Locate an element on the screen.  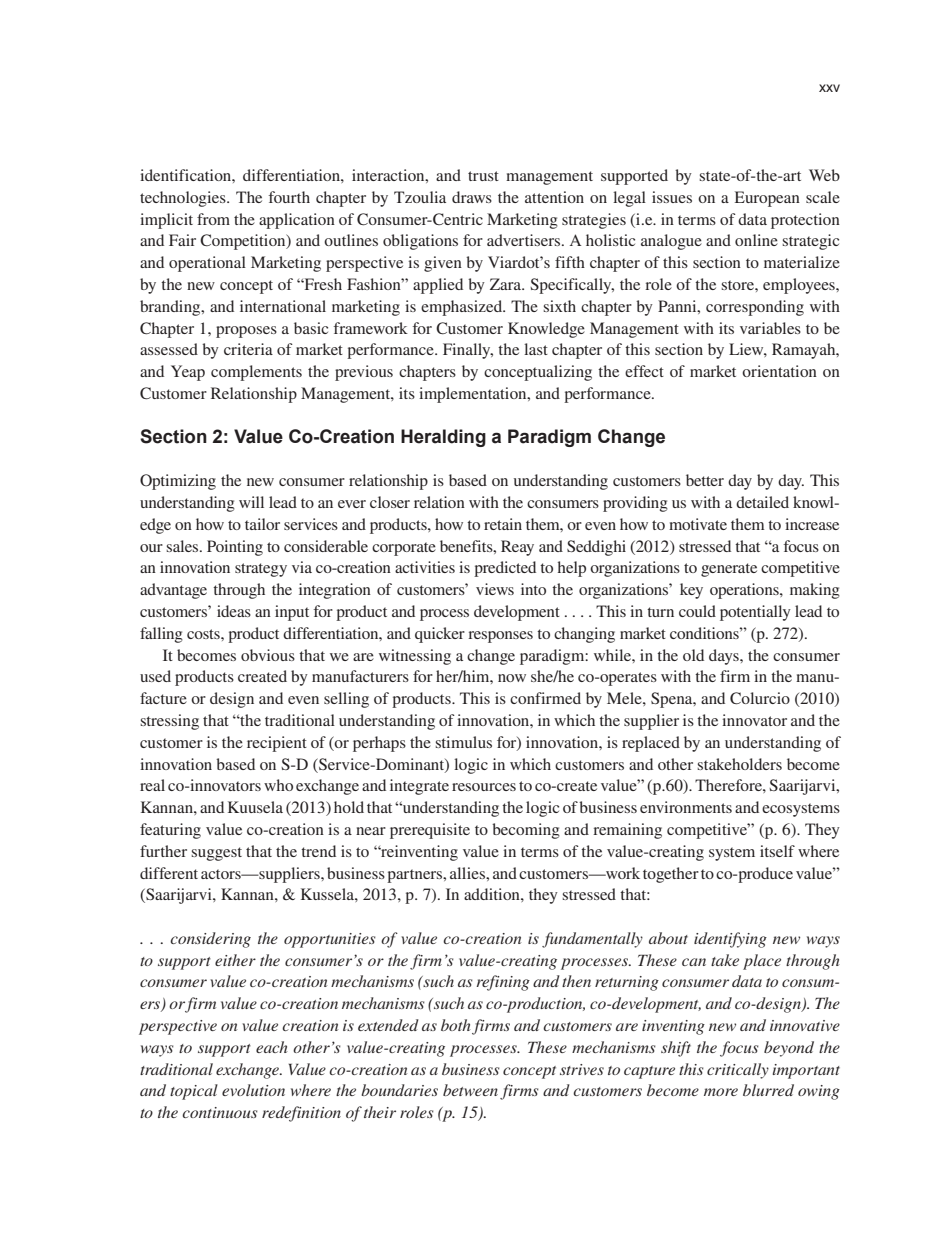
Optimizing is located at coordinates (178, 482).
